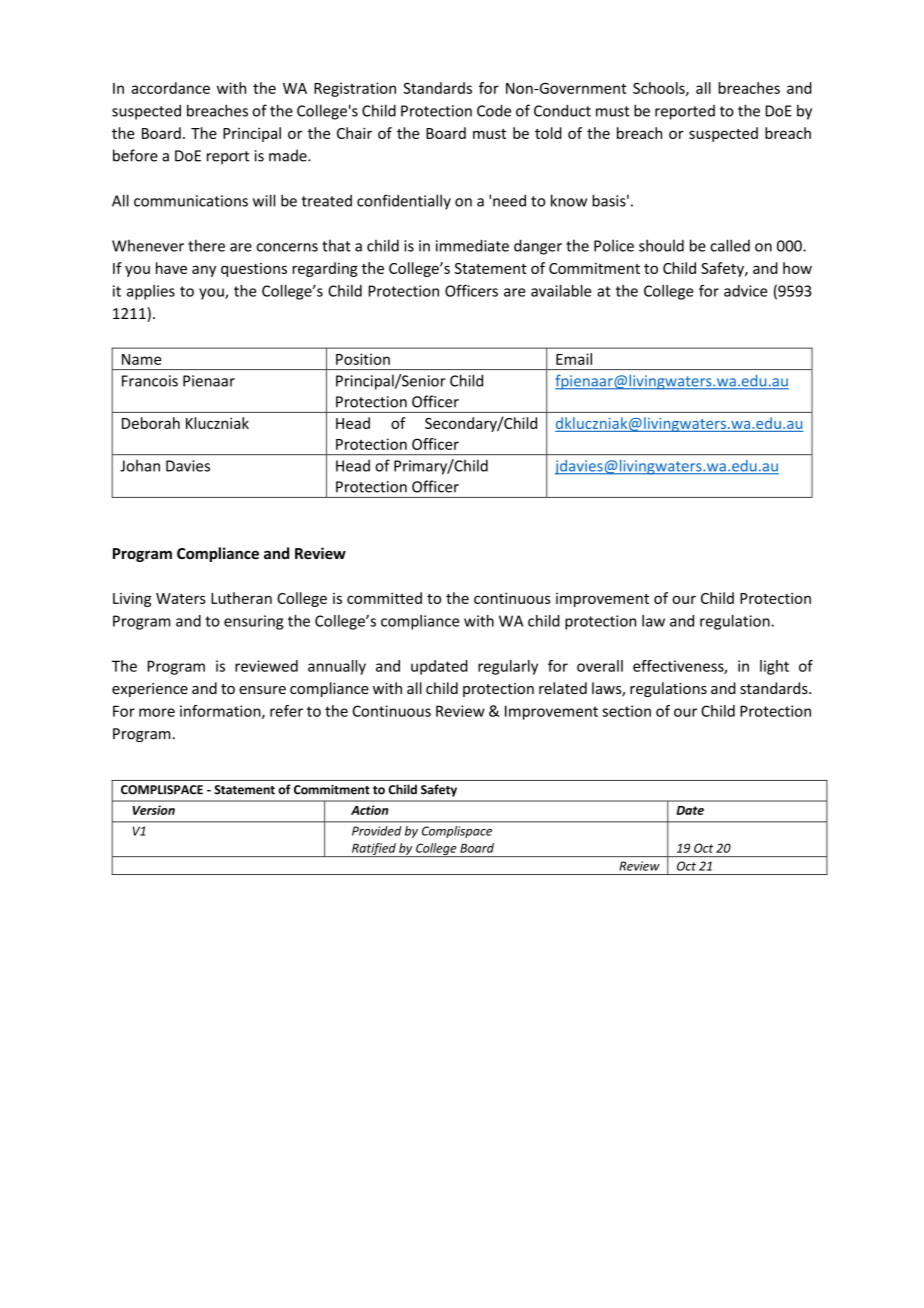 The image size is (924, 1308). Describe the element at coordinates (141, 359) in the screenshot. I see `Name` at that location.
